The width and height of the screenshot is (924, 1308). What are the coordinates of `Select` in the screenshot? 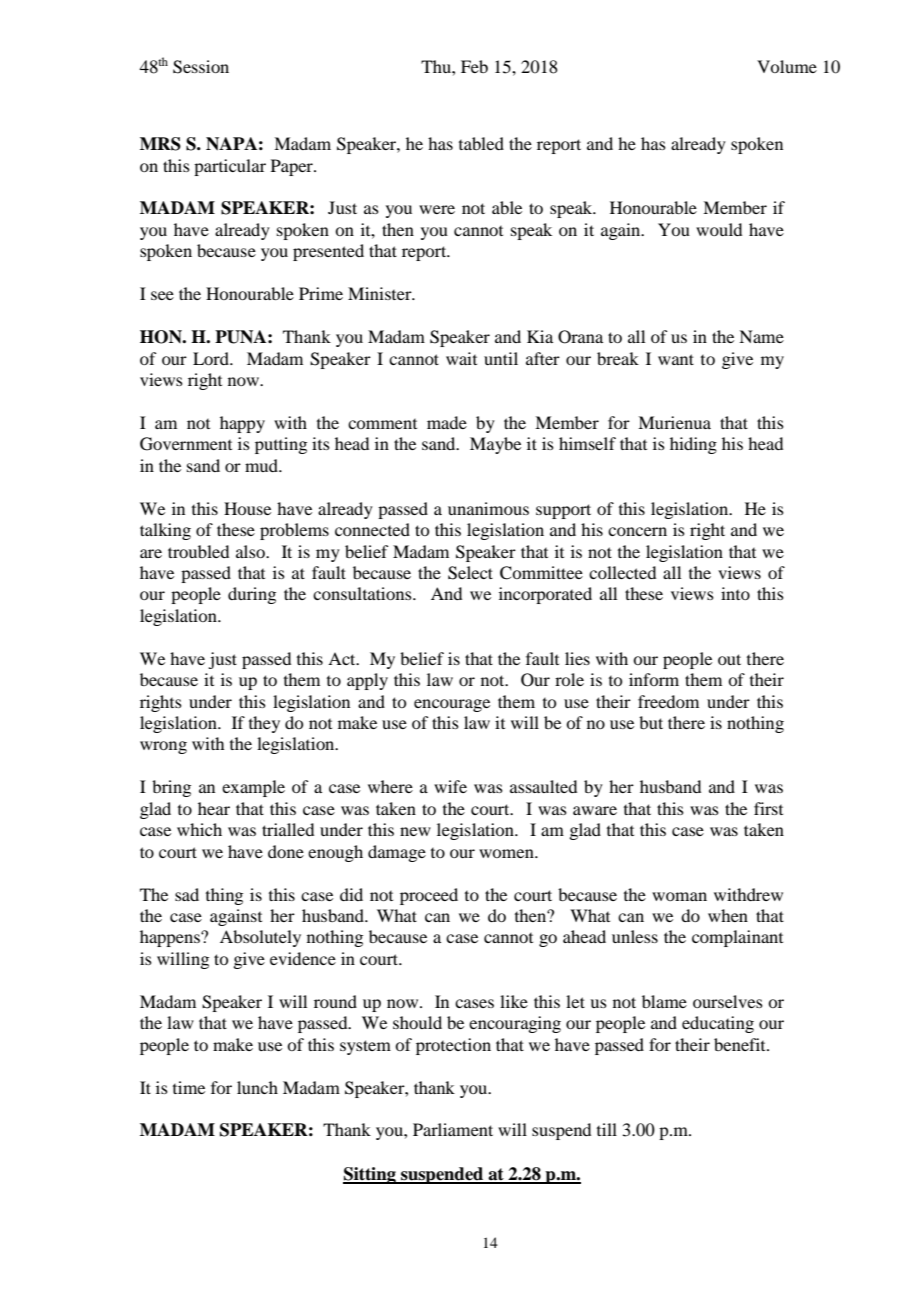 It's located at (470, 573).
